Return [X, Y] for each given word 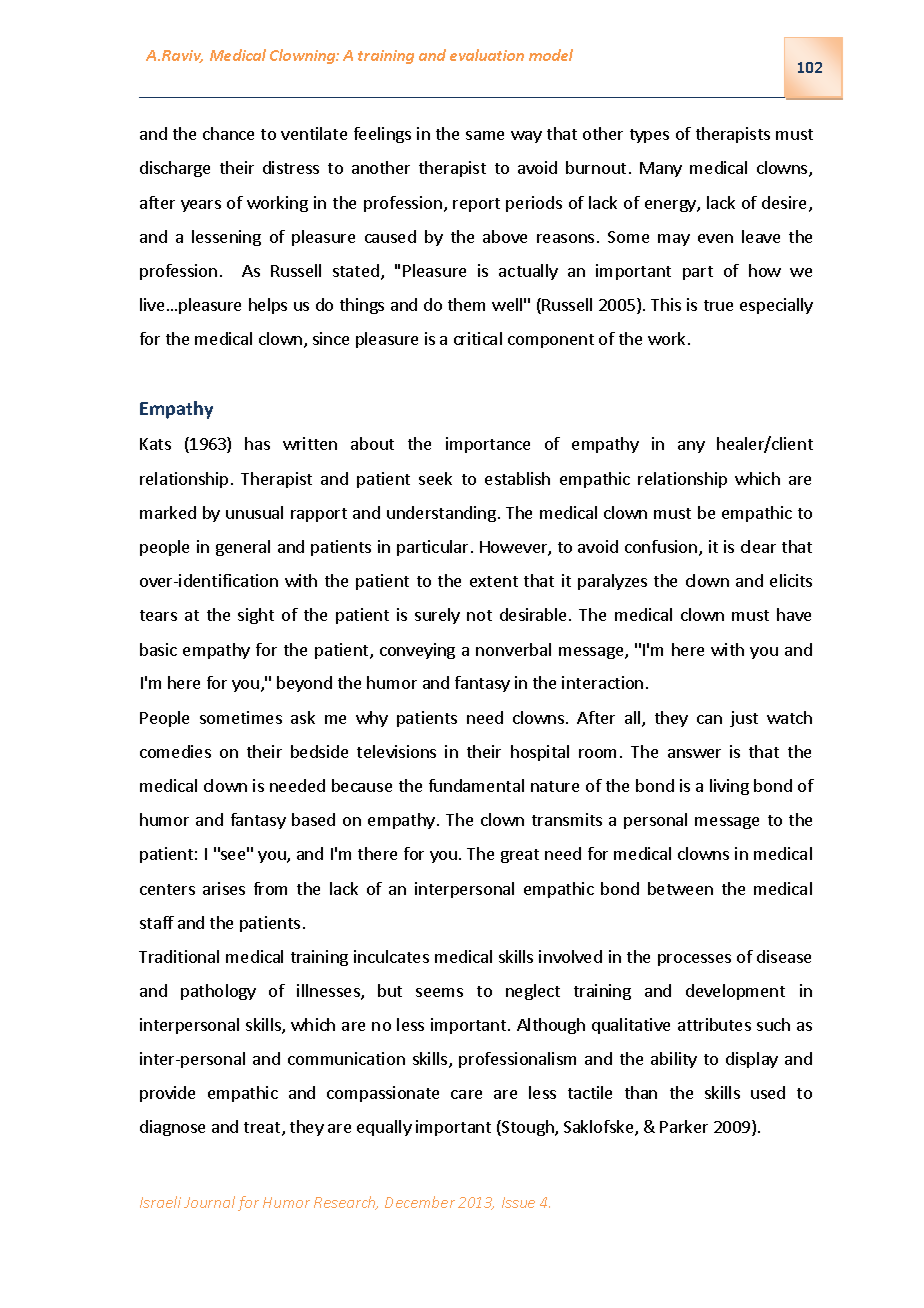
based [313, 819]
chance [228, 133]
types [649, 136]
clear [758, 546]
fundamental [476, 785]
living [729, 787]
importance [488, 445]
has [257, 443]
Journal [209, 1202]
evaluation [487, 55]
